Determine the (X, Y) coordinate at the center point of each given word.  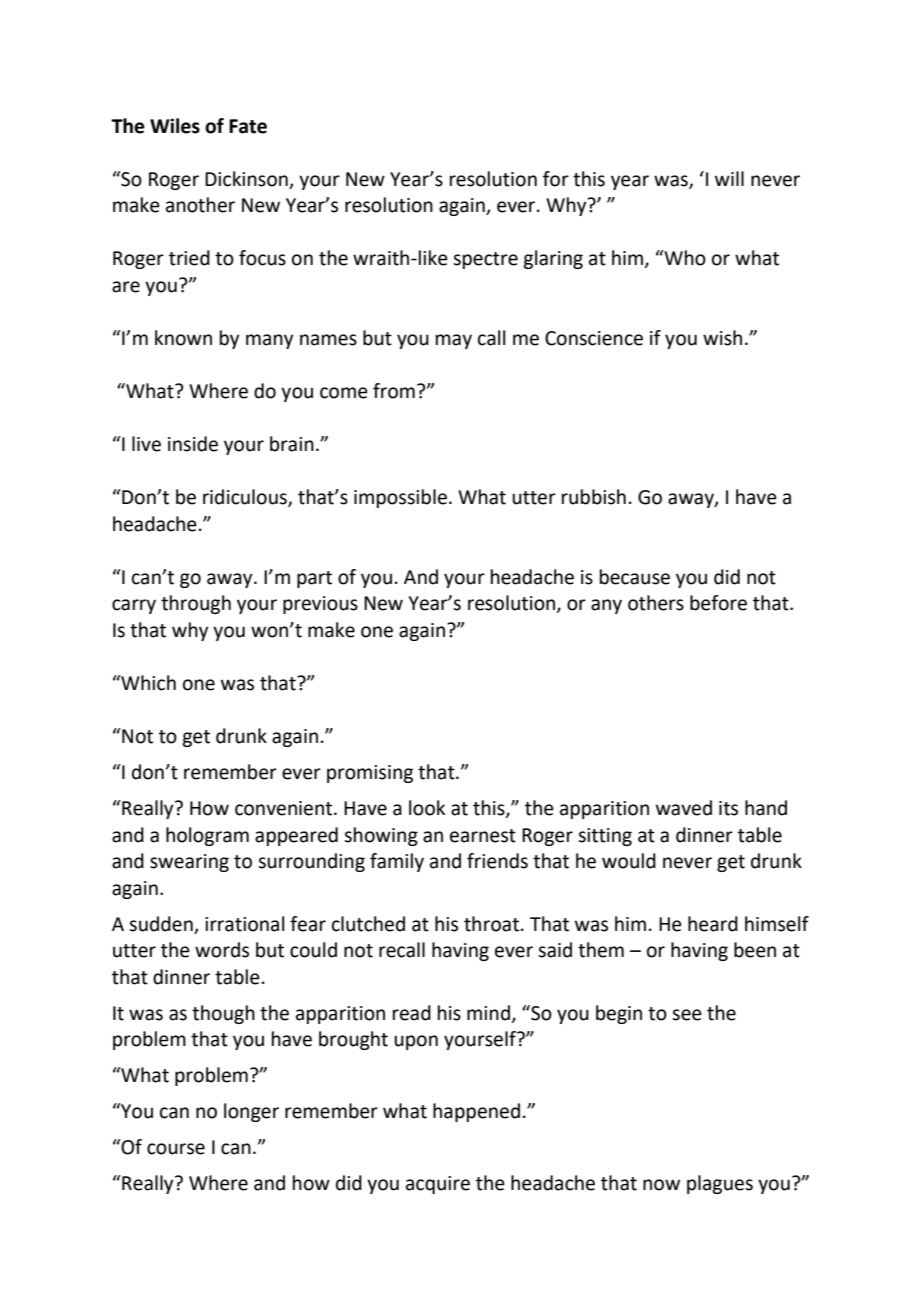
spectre (485, 260)
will (729, 178)
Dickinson (246, 179)
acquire (438, 1185)
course (176, 1149)
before (718, 603)
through (196, 604)
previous (320, 605)
